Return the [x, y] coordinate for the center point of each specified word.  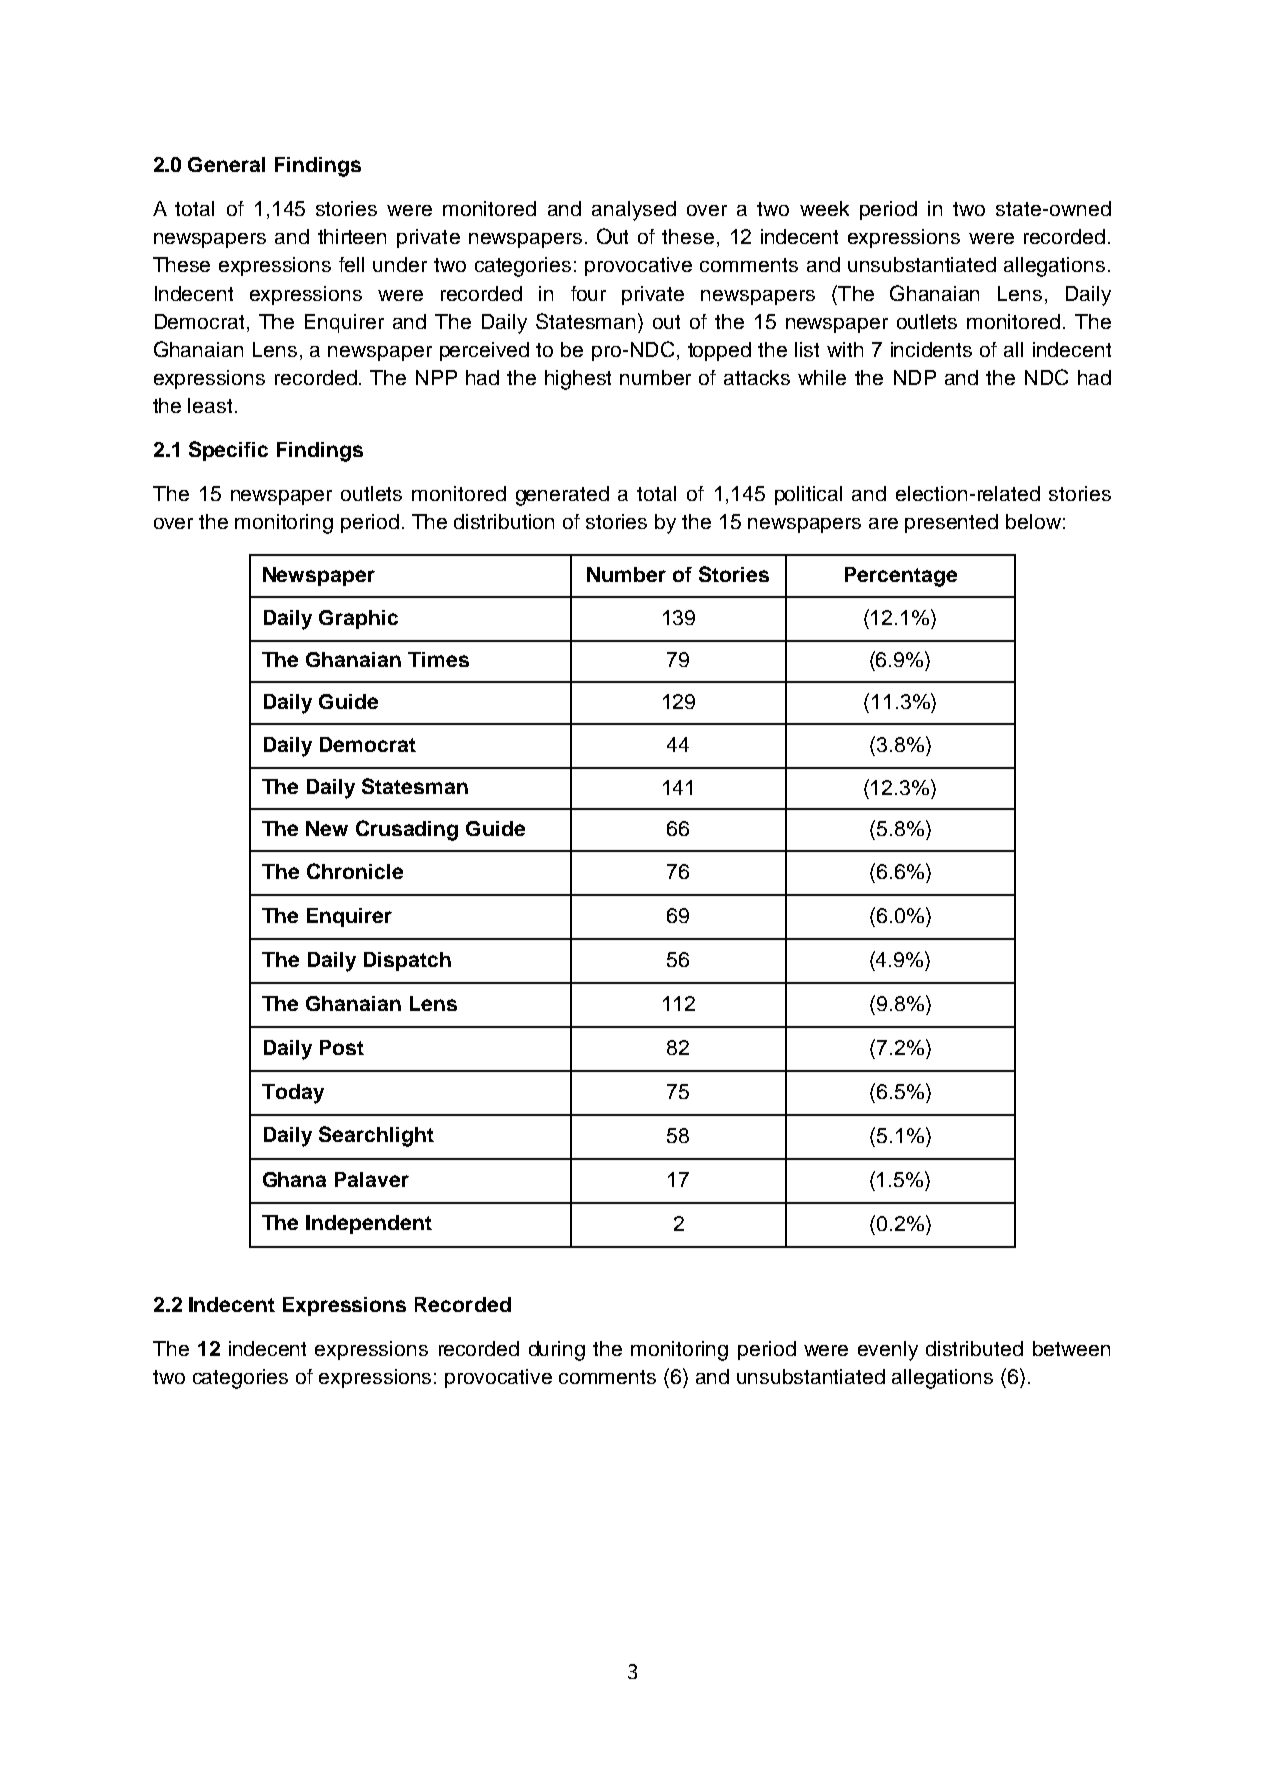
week [824, 208]
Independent [369, 1224]
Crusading [407, 830]
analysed [634, 211]
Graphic [358, 619]
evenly [888, 1351]
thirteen [352, 236]
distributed [974, 1348]
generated [562, 496]
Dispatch [407, 961]
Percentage [901, 577]
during [557, 1351]
